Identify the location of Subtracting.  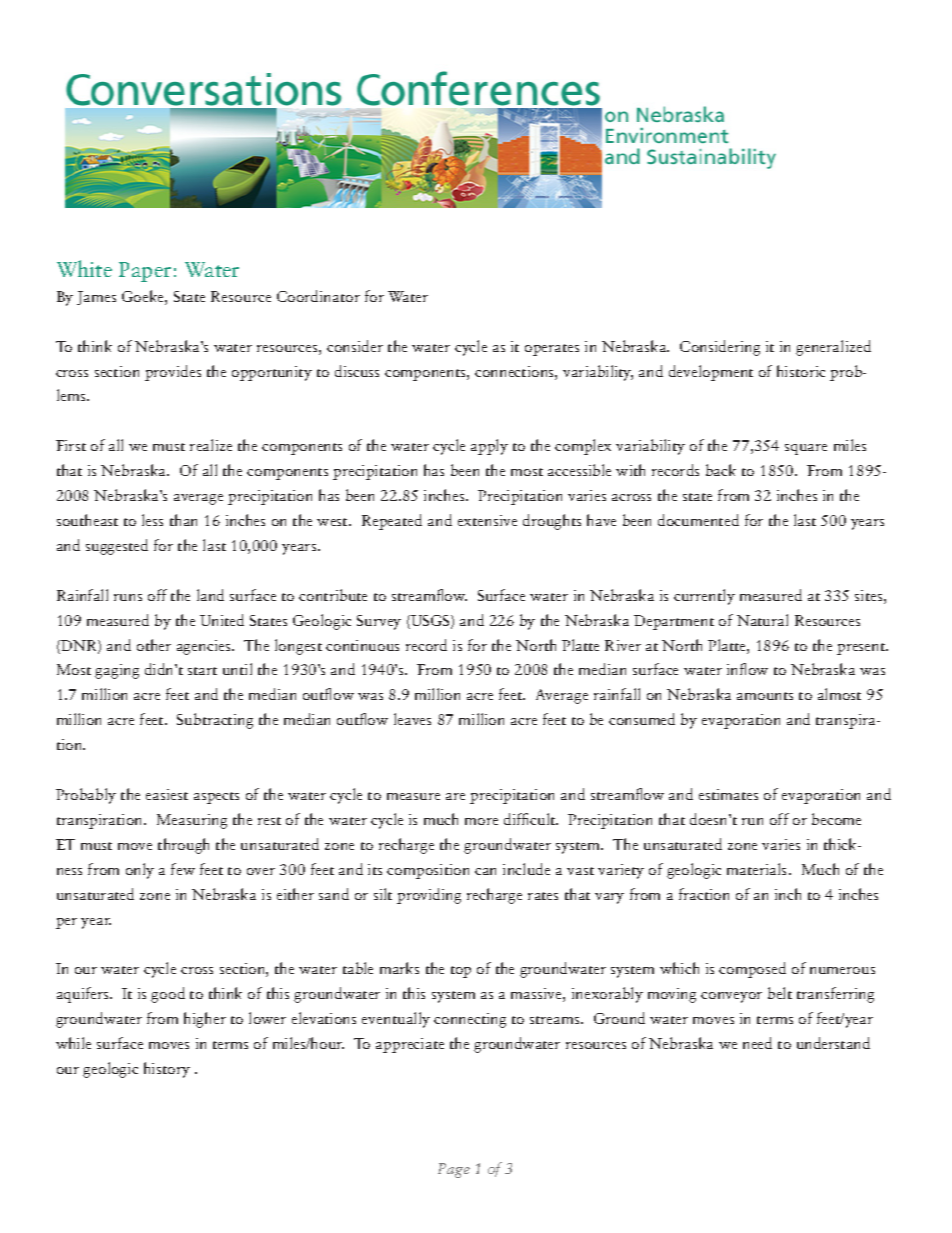
(215, 721).
